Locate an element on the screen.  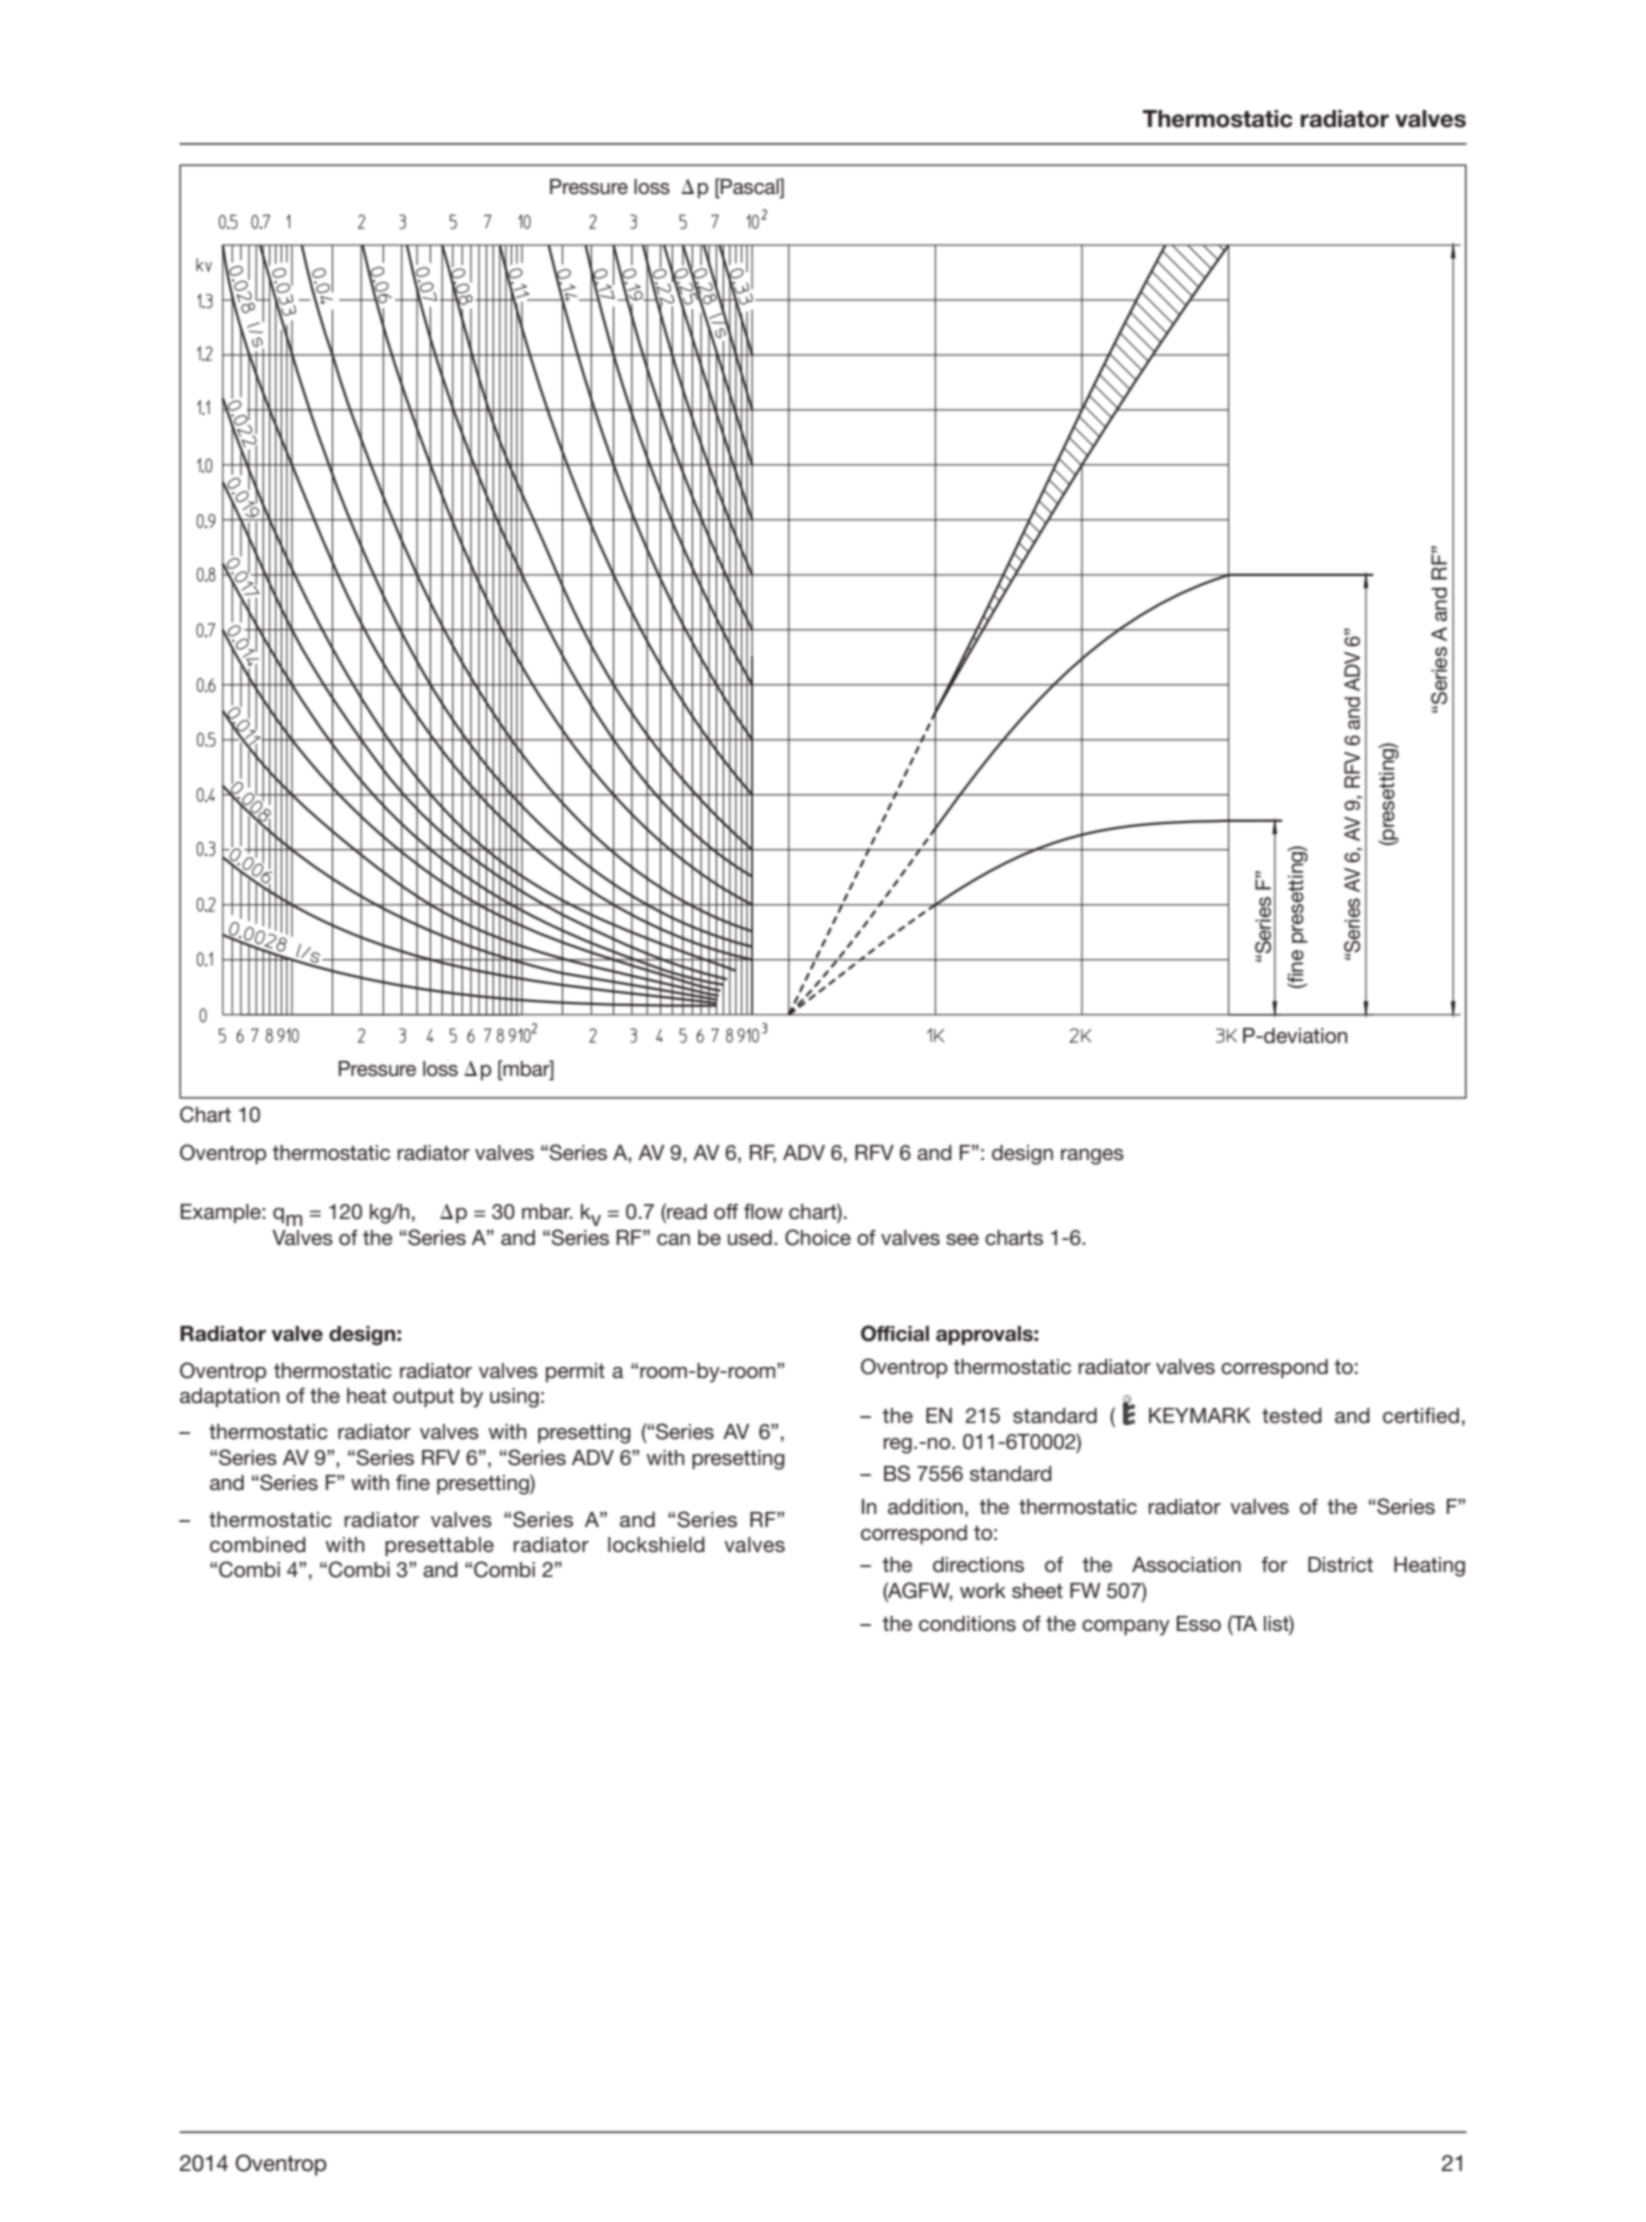
ranges is located at coordinates (1092, 1157).
